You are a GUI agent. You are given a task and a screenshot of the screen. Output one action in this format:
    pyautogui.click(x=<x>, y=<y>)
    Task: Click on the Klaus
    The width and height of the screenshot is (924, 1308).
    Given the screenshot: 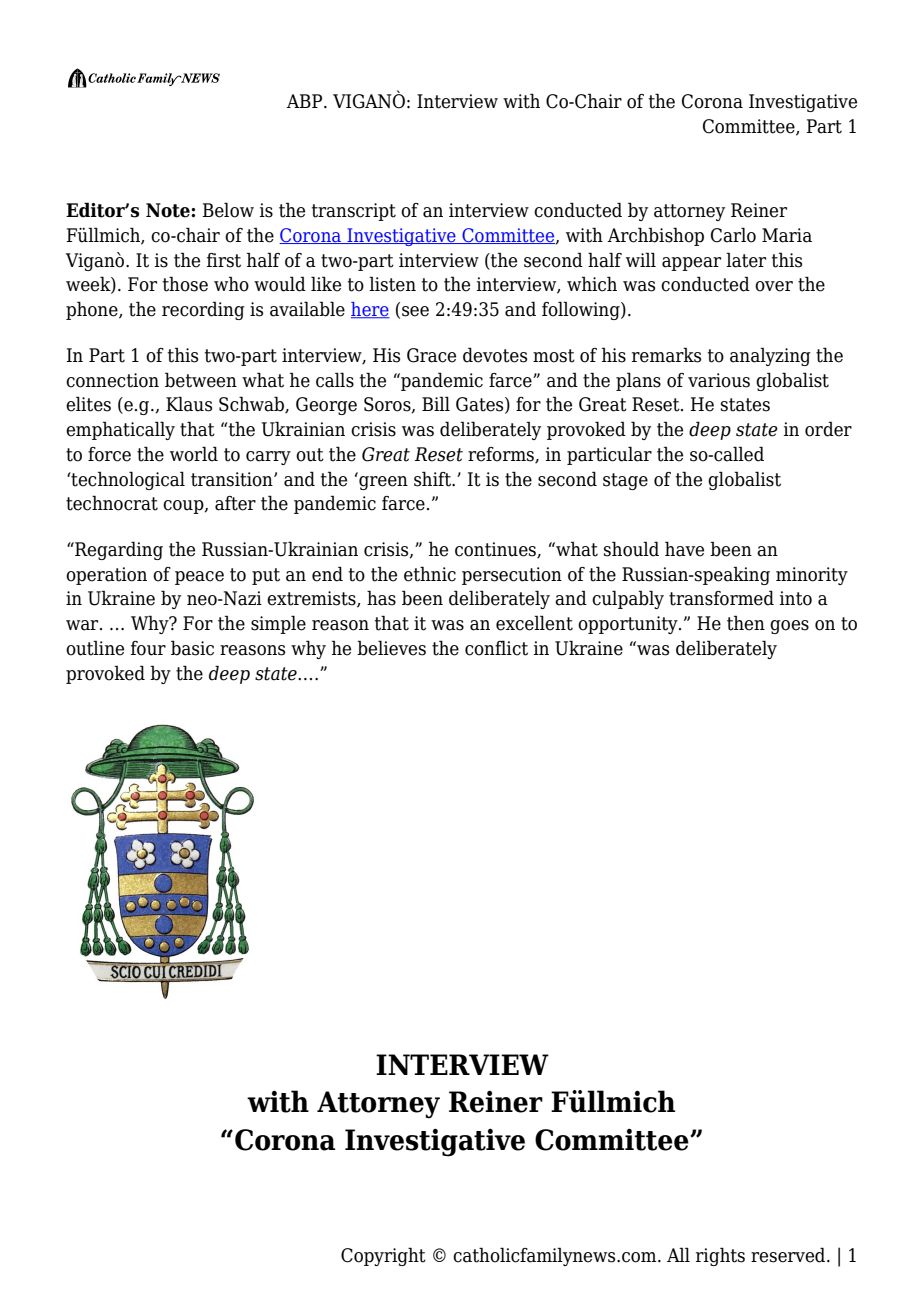 What is the action you would take?
    pyautogui.click(x=189, y=404)
